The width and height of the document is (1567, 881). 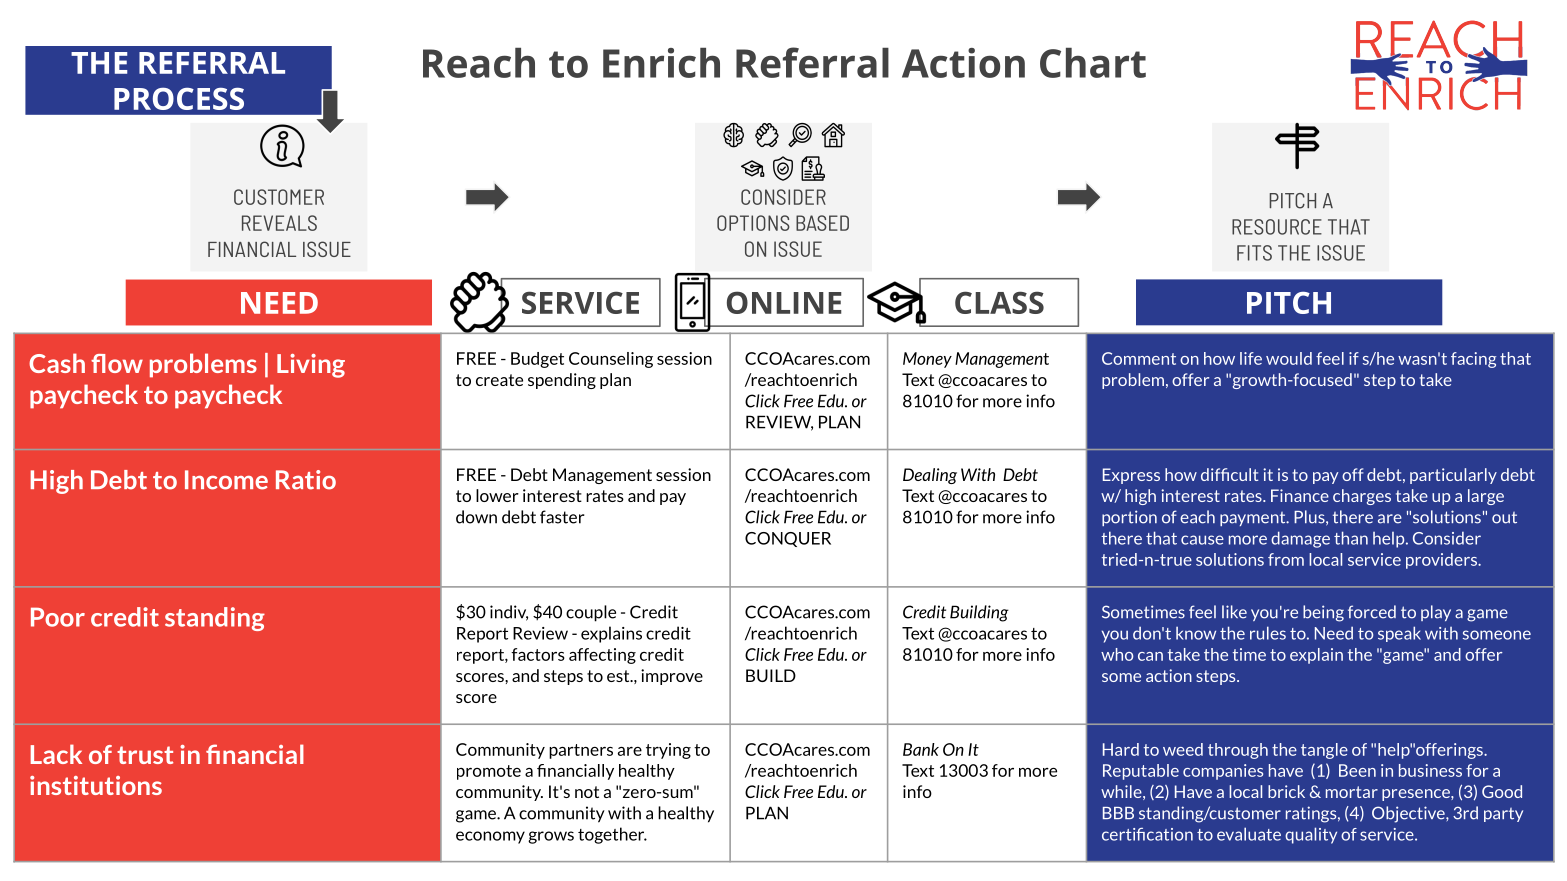 What do you see at coordinates (1277, 227) in the document?
I see `RESOURCE` at bounding box center [1277, 227].
